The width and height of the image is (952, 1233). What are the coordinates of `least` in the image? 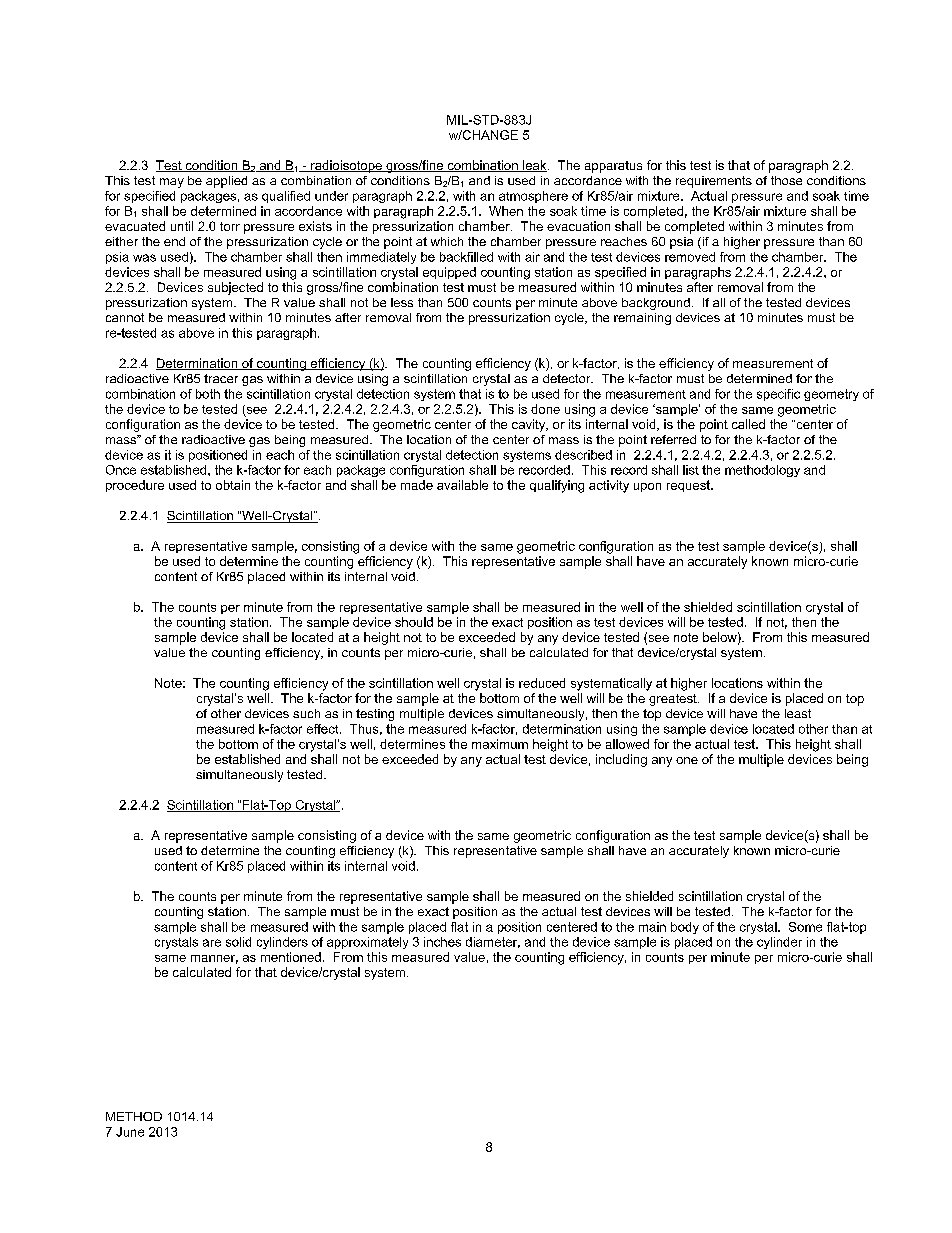 It's located at (798, 713).
